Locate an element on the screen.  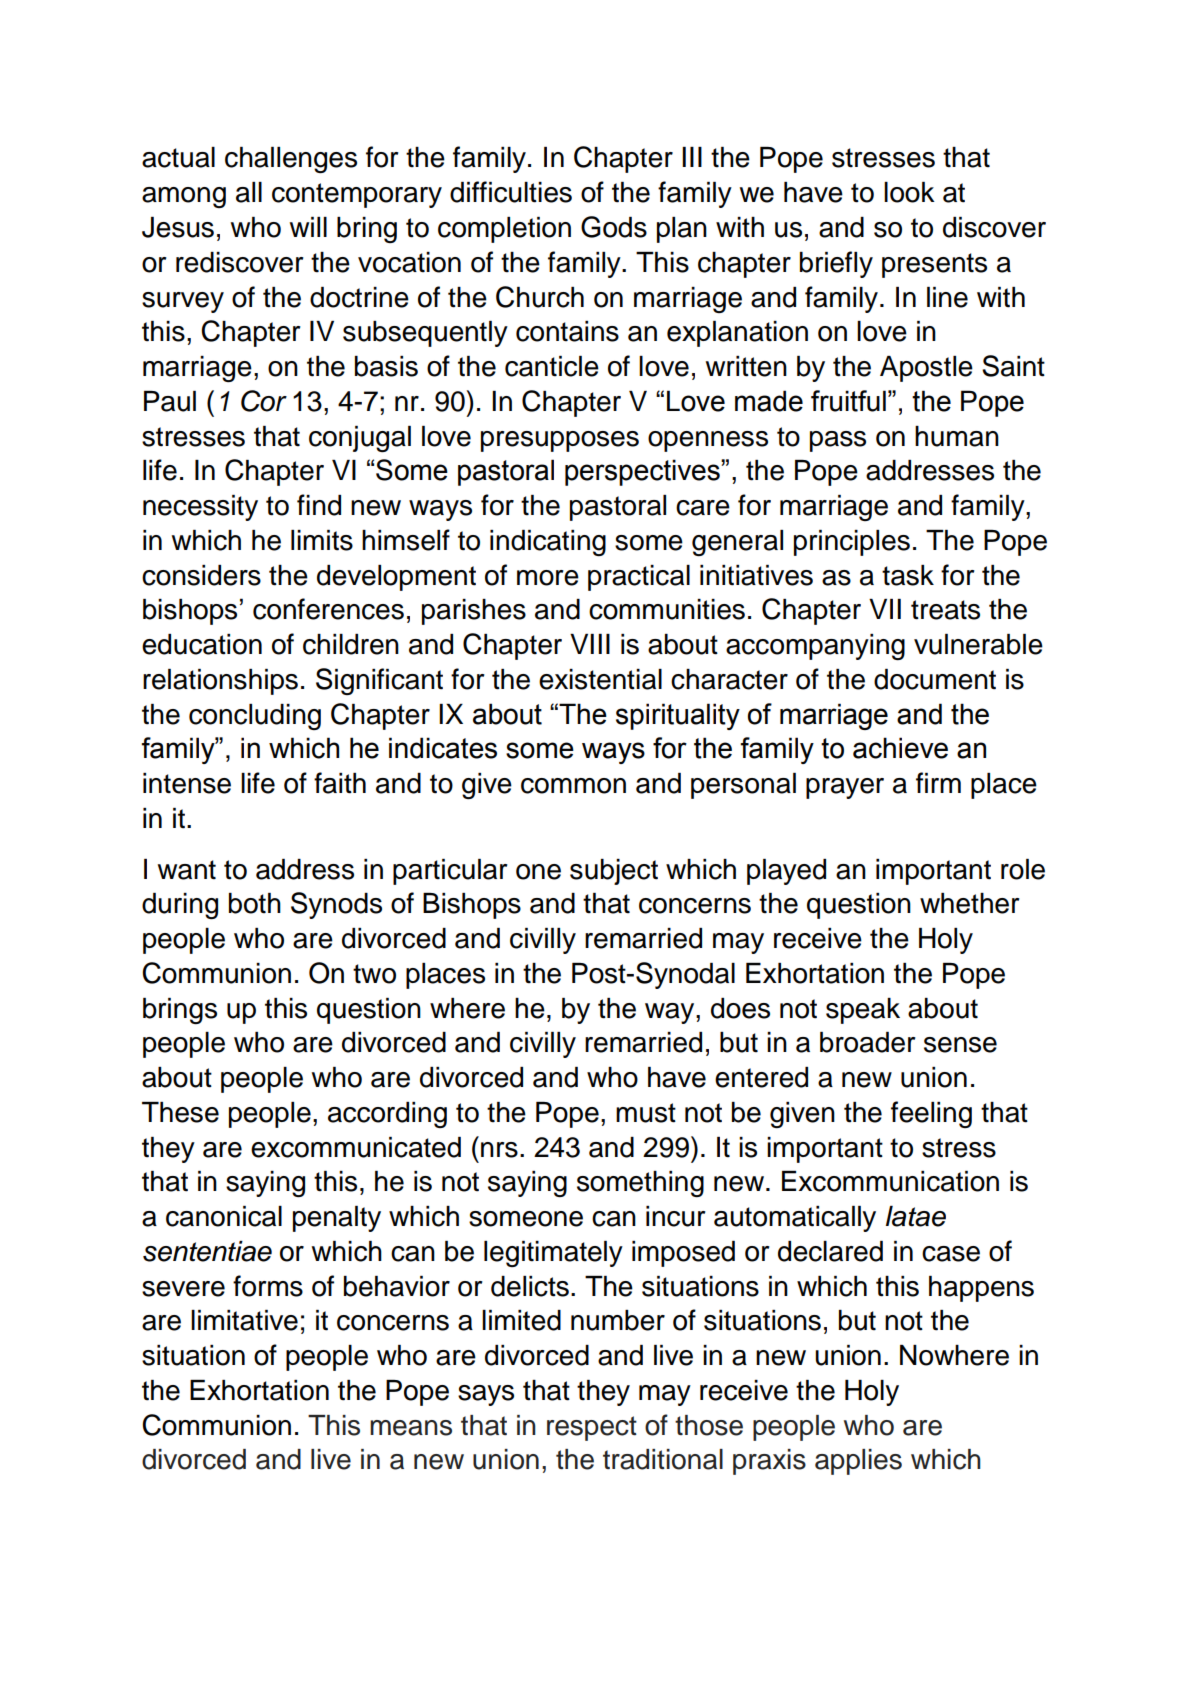
Gods is located at coordinates (614, 227).
